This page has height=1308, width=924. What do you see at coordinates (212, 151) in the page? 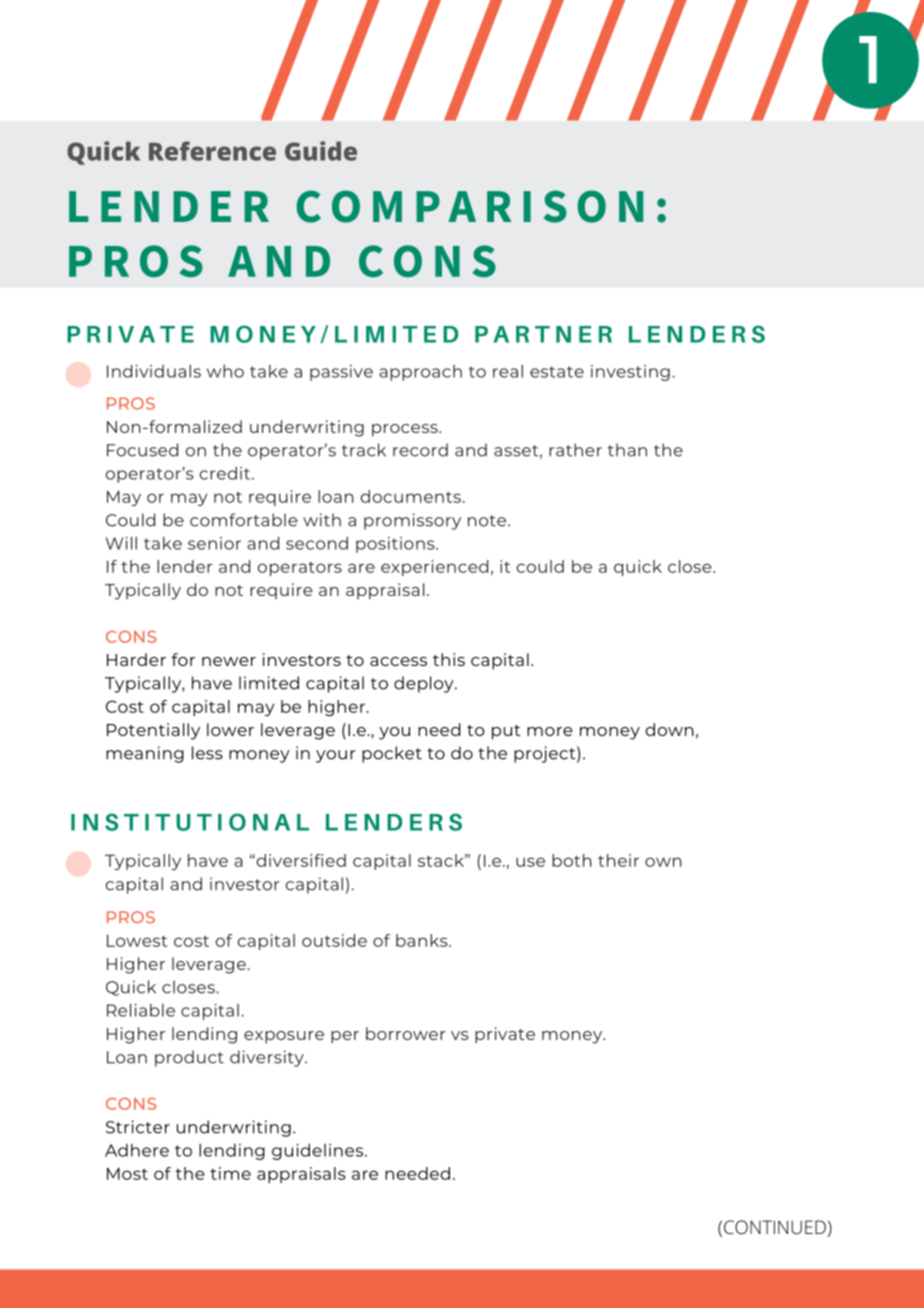
I see `Reference` at bounding box center [212, 151].
